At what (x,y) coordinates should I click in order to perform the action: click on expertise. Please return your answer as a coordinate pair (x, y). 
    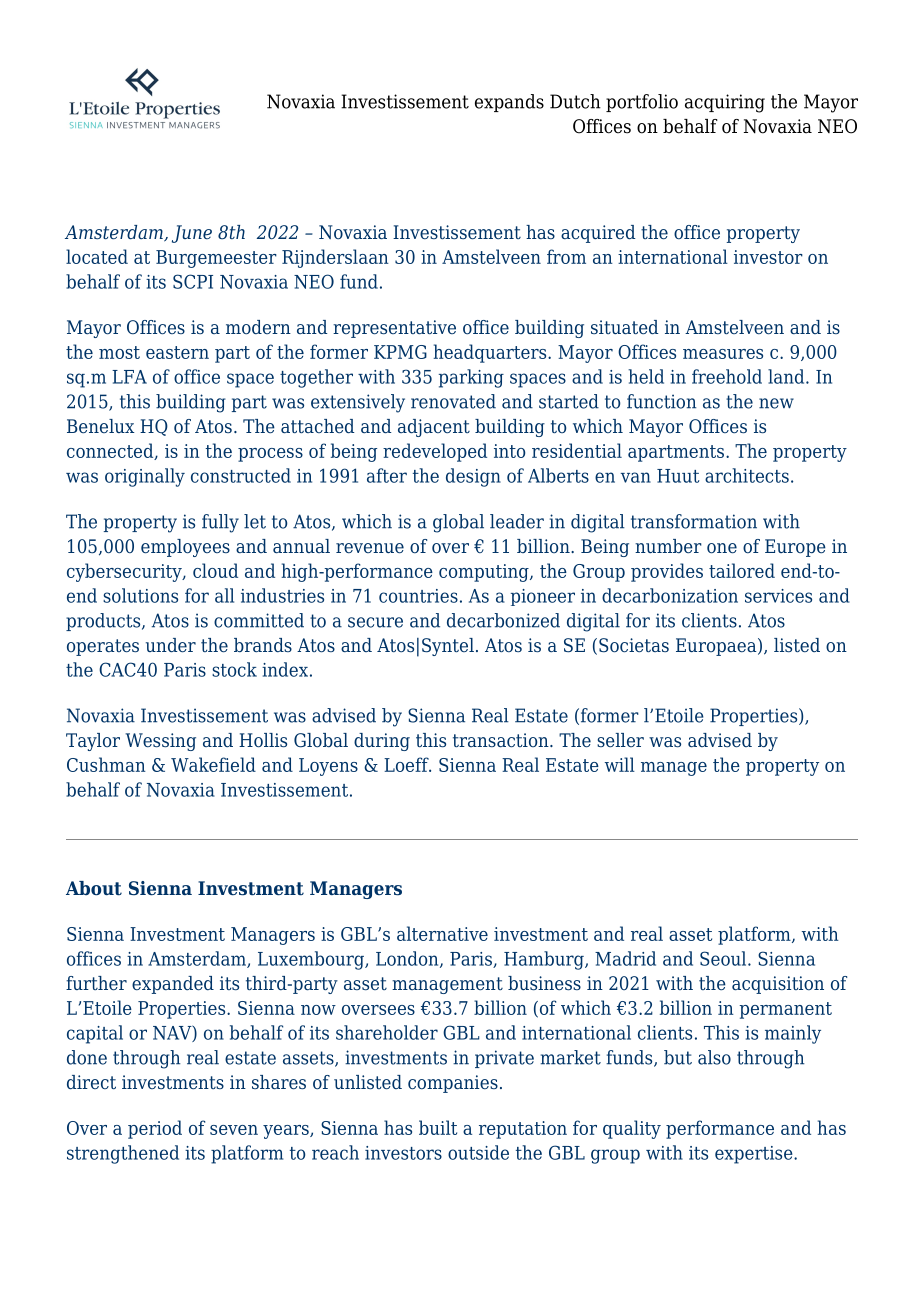
    Looking at the image, I should click on (755, 1155).
